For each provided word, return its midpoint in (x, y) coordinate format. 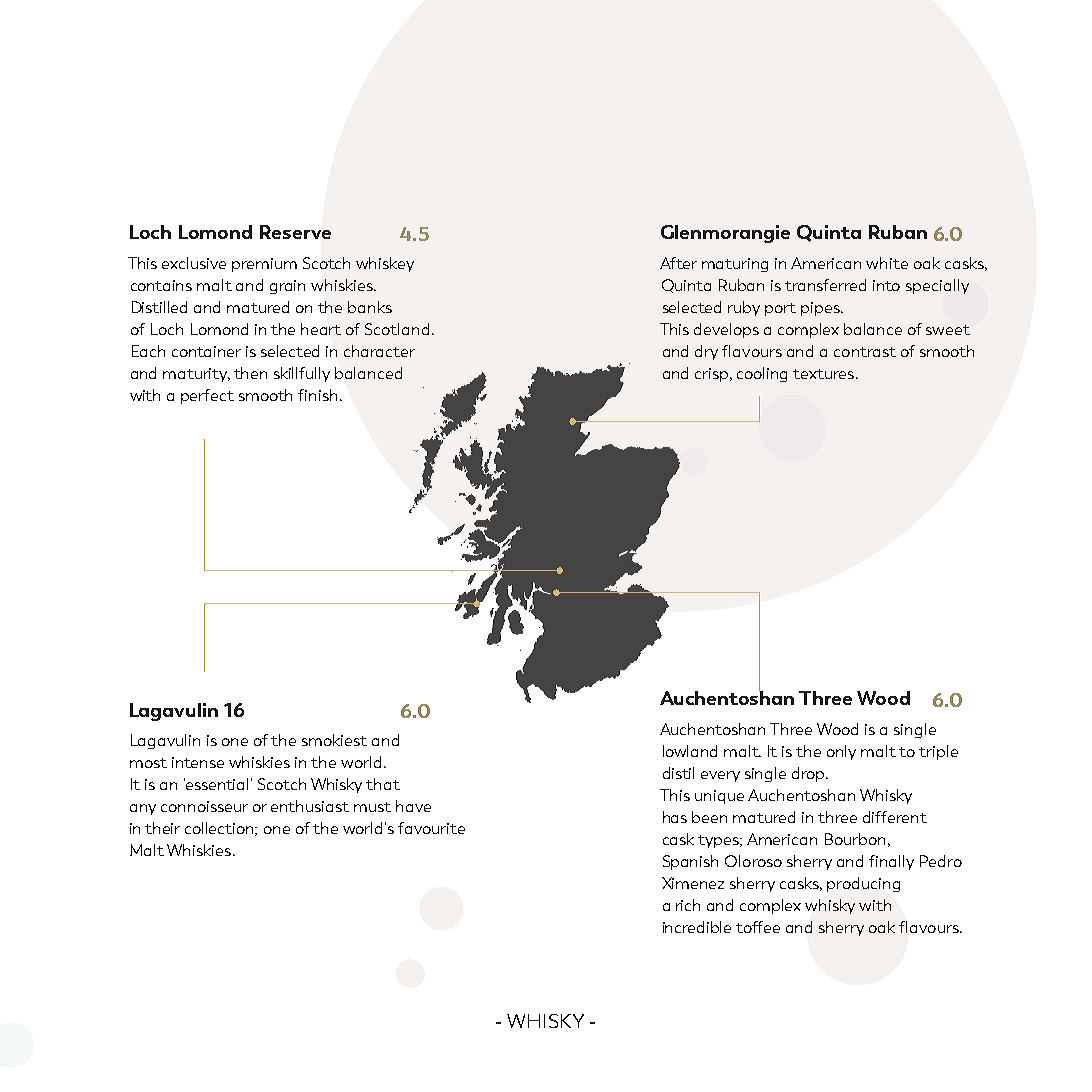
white (887, 263)
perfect (207, 396)
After (678, 263)
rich (688, 905)
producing (863, 884)
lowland (690, 751)
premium (264, 265)
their (162, 828)
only (841, 752)
